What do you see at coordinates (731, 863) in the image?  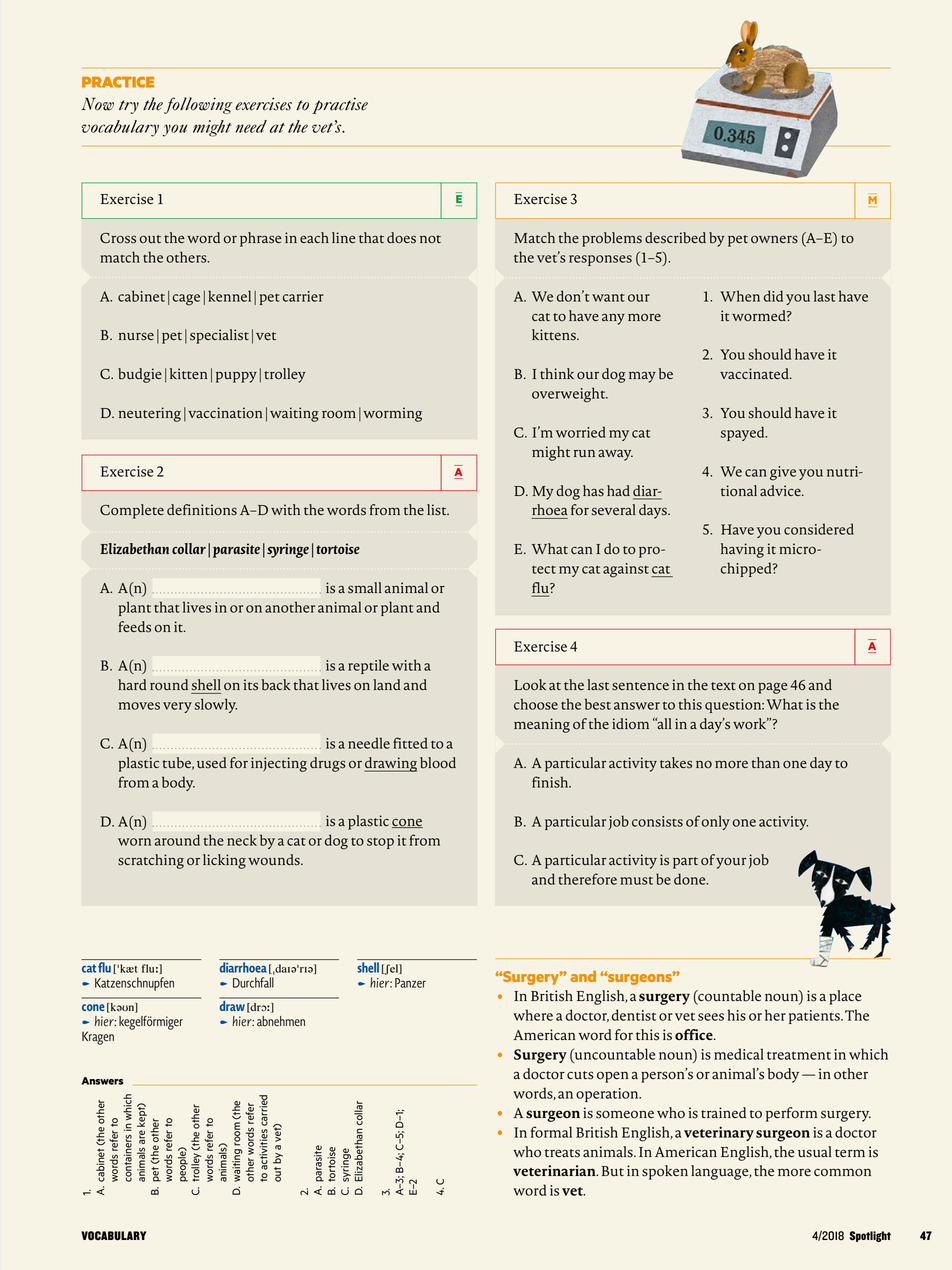 I see `your` at bounding box center [731, 863].
